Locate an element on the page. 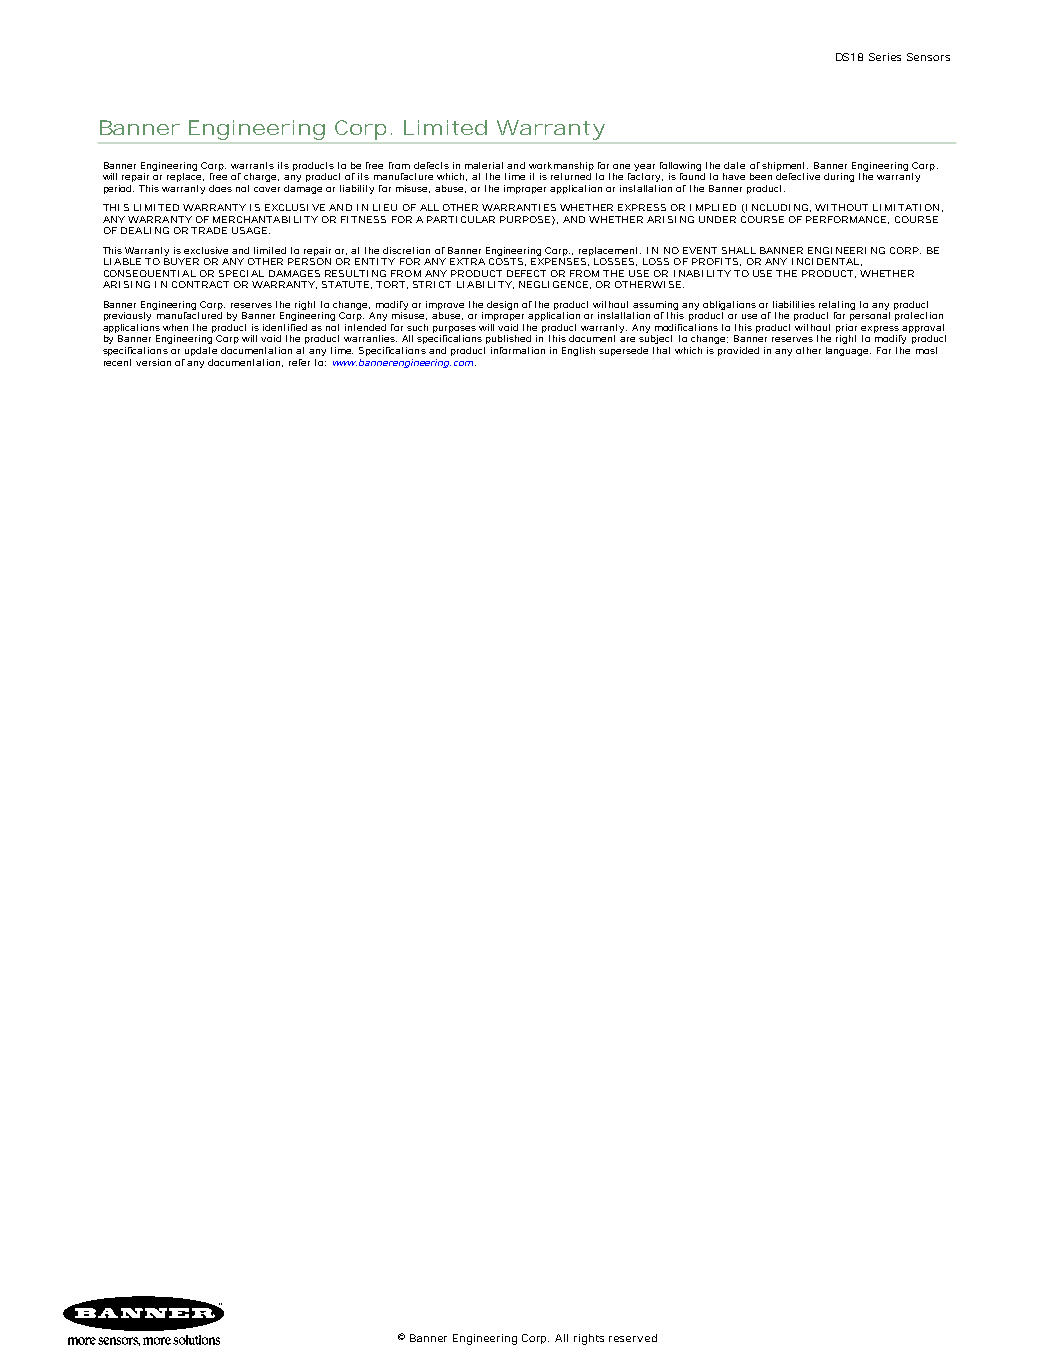  warrants is located at coordinates (252, 165).
